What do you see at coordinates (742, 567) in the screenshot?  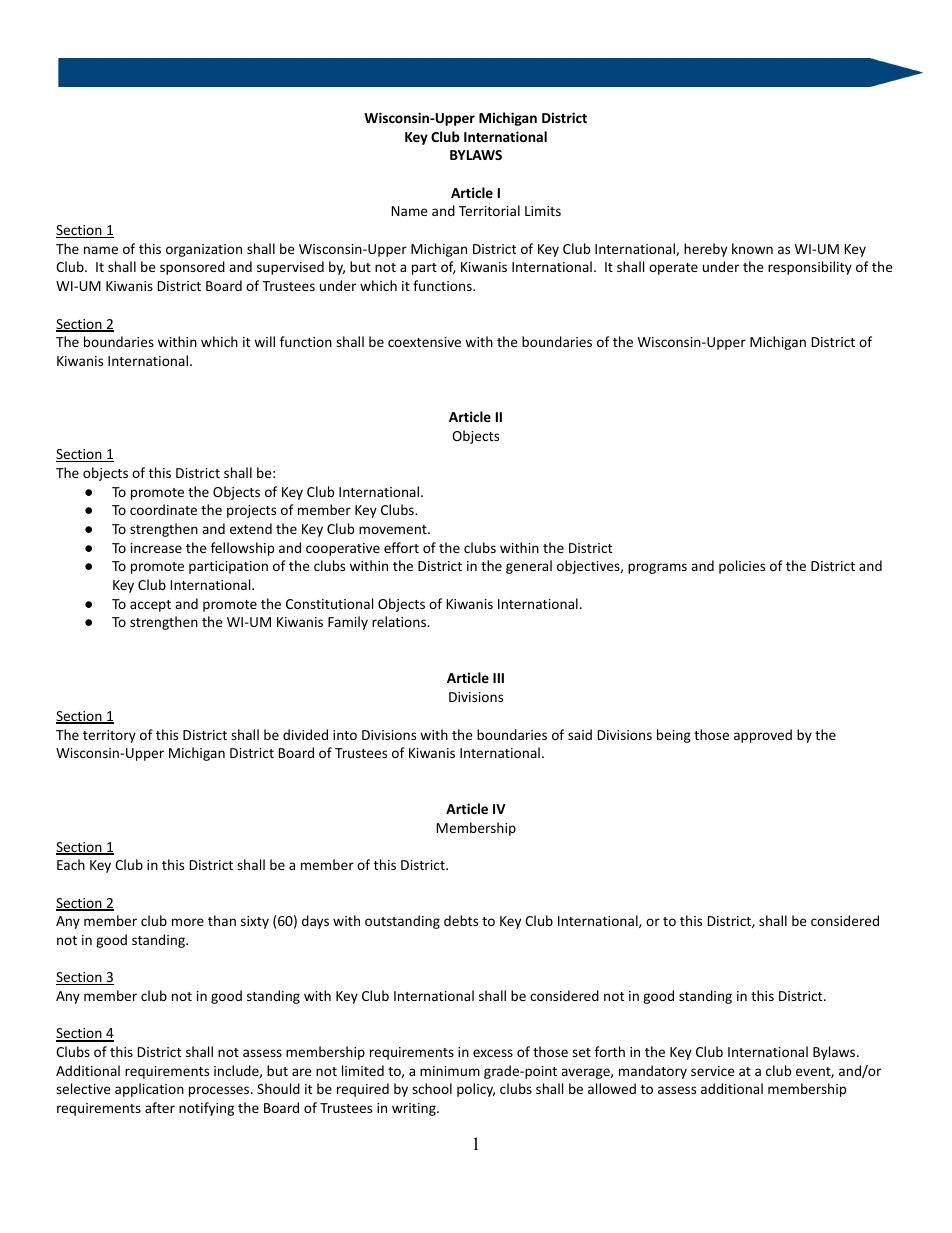 I see `policies` at bounding box center [742, 567].
